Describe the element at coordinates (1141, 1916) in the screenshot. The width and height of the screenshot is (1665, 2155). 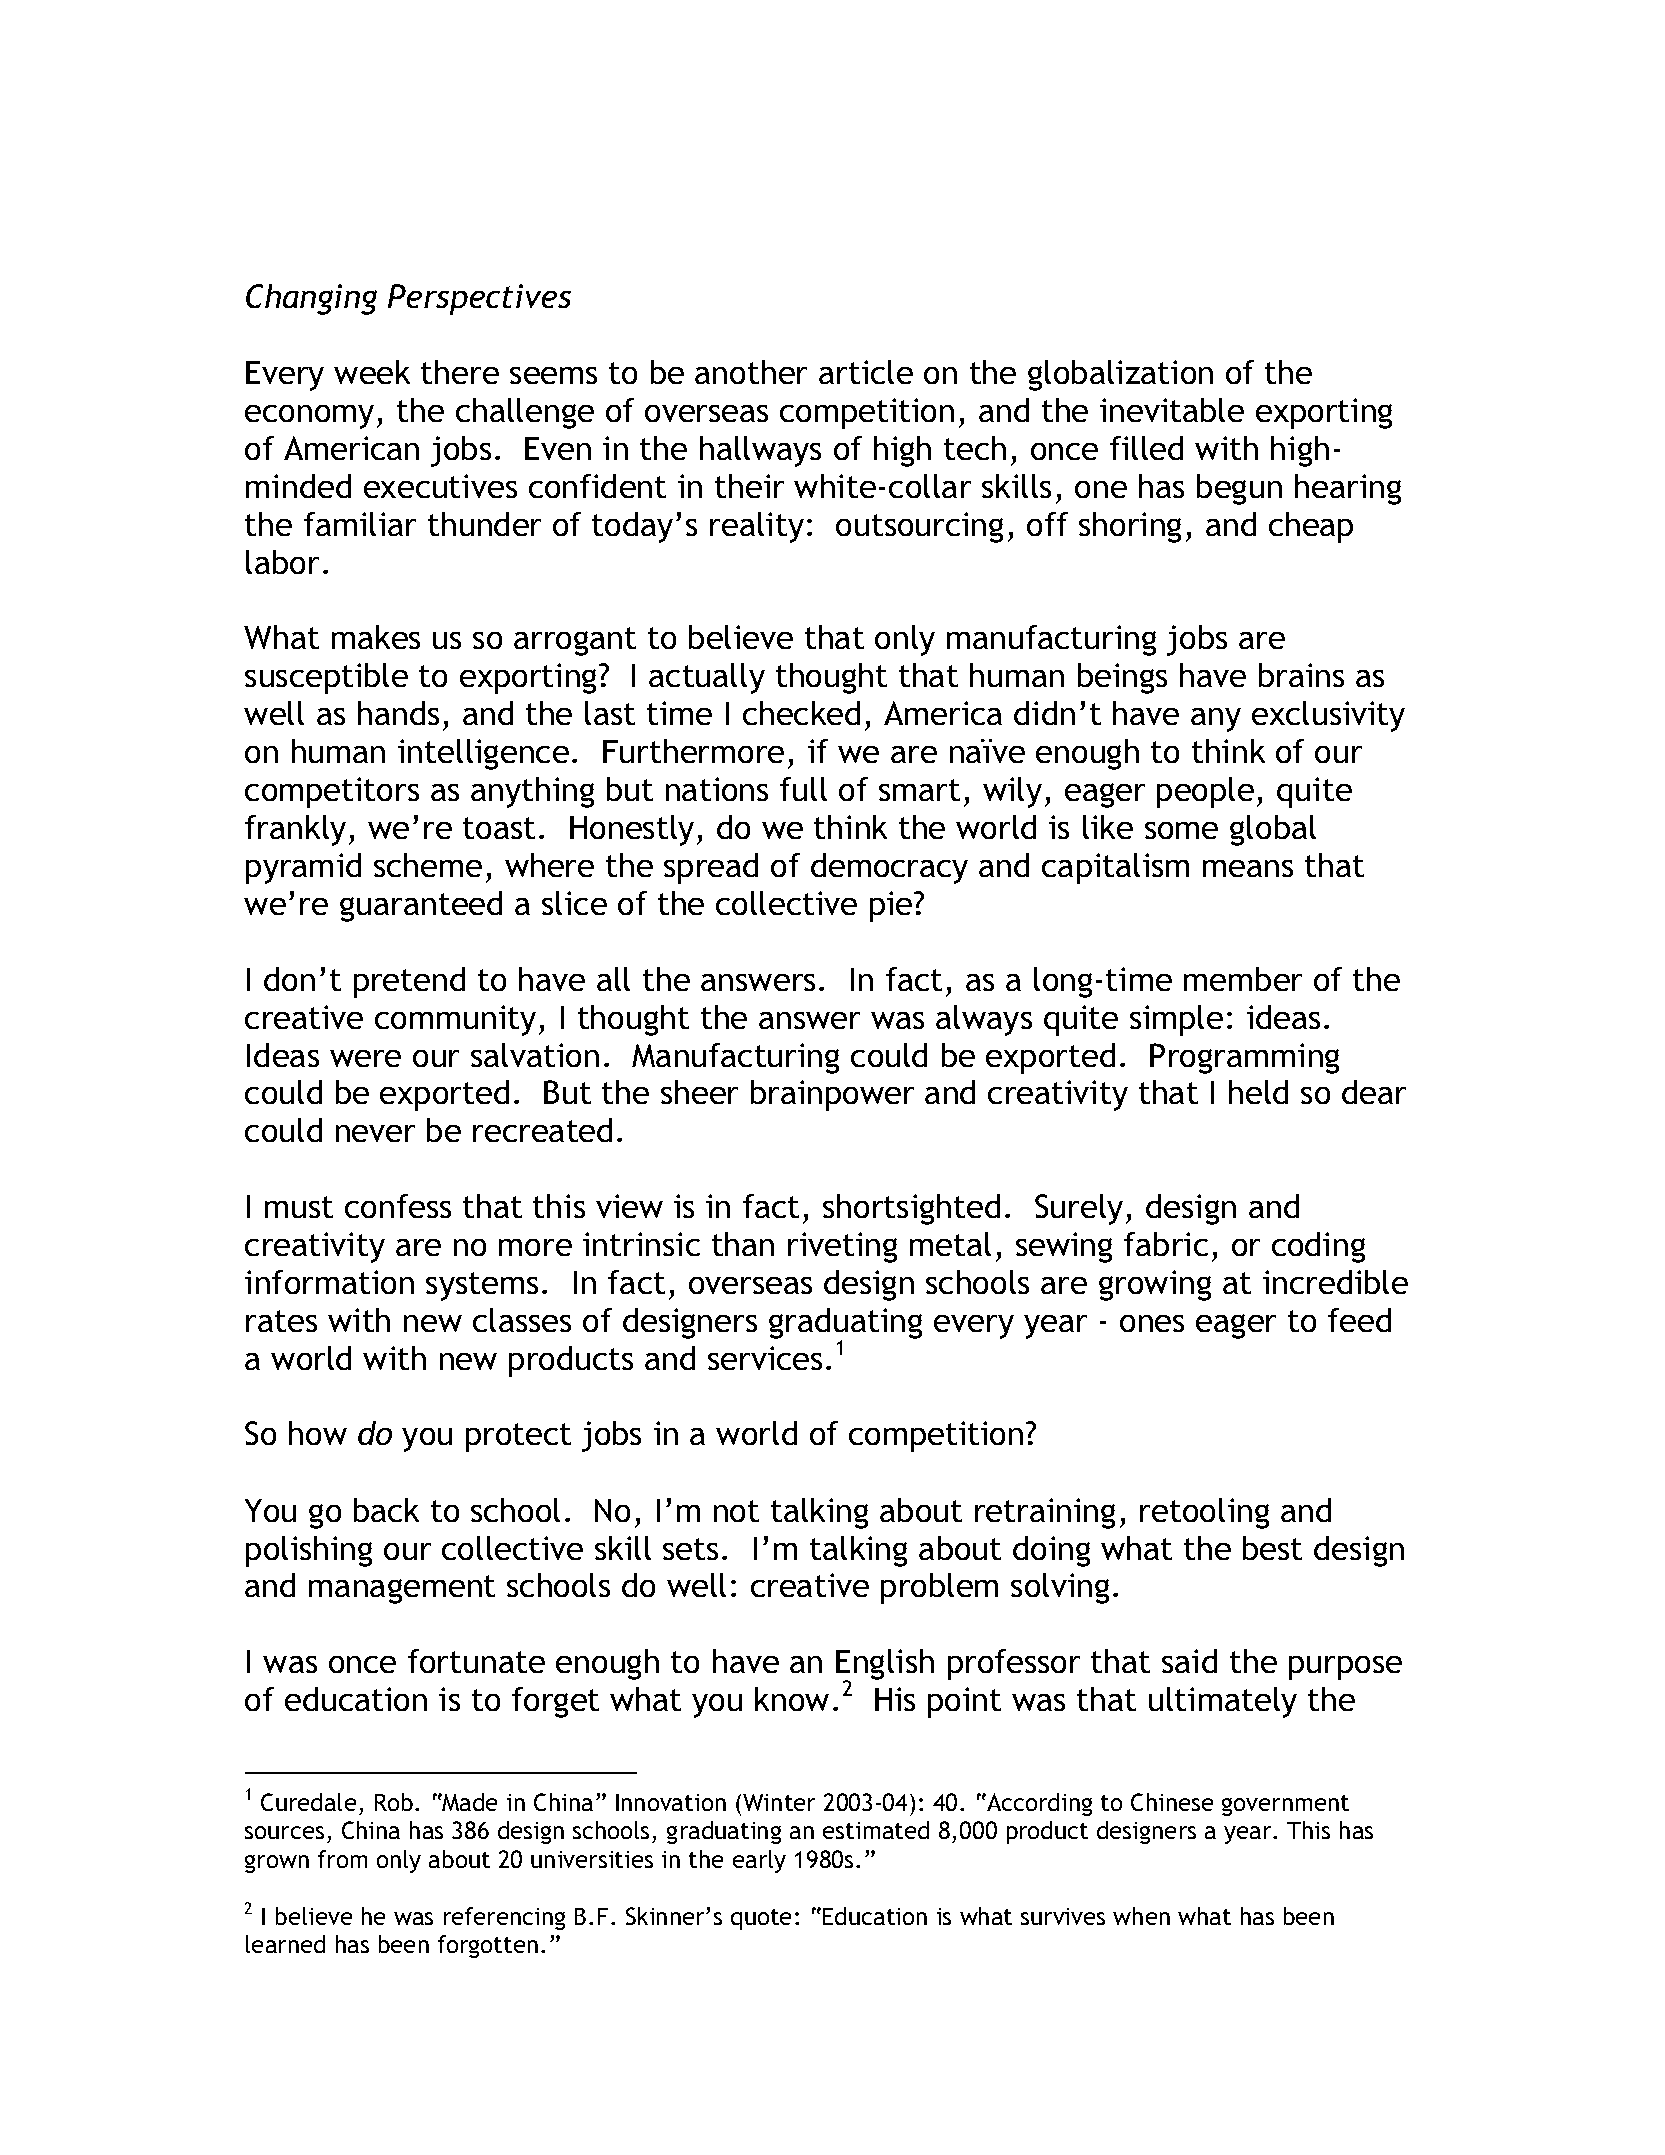
I see `when` at that location.
